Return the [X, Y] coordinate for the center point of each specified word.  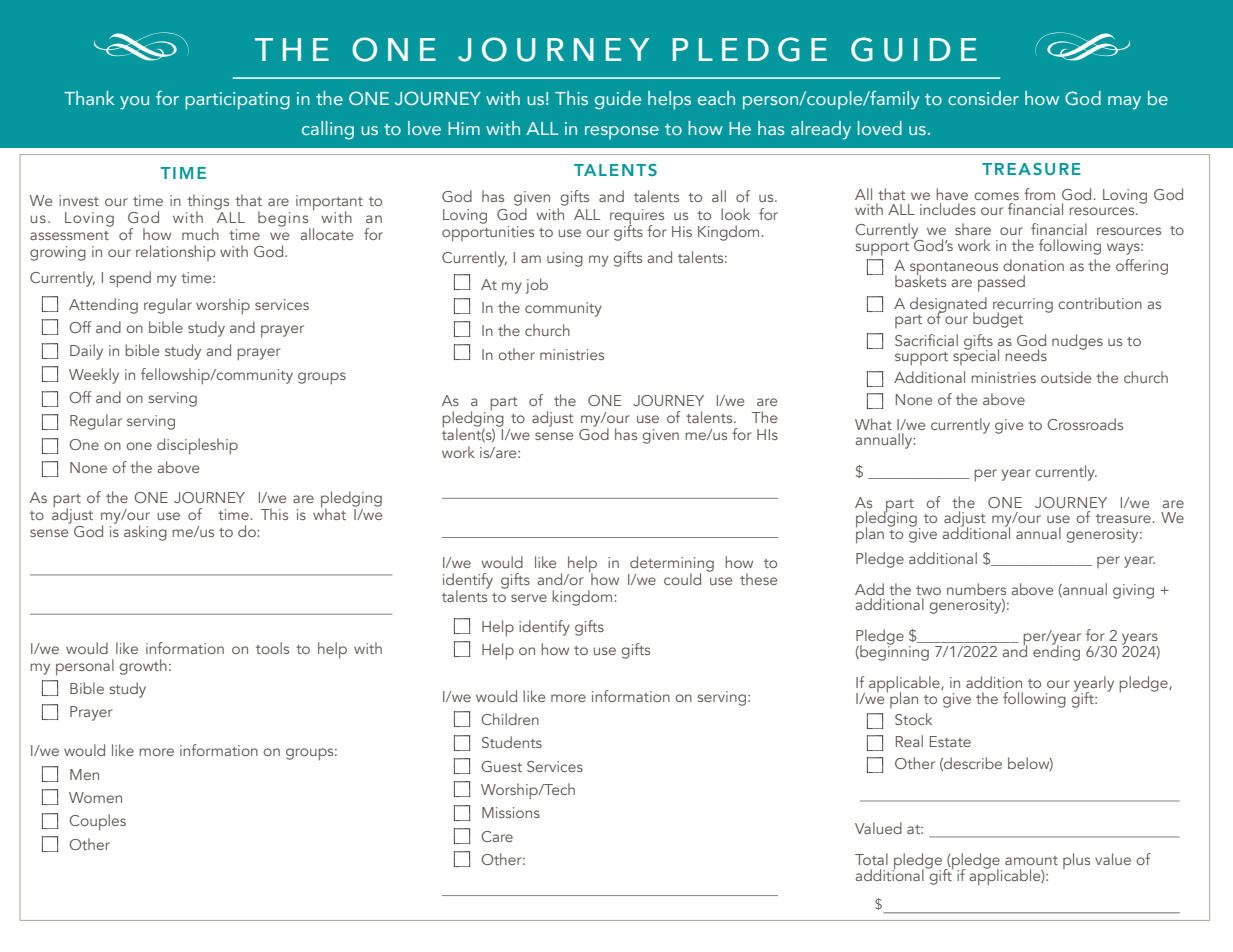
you [134, 103]
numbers [976, 589]
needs [1026, 355]
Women [95, 797]
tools [272, 648]
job [537, 286]
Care [497, 836]
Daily [86, 352]
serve [529, 598]
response [622, 132]
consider [983, 98]
